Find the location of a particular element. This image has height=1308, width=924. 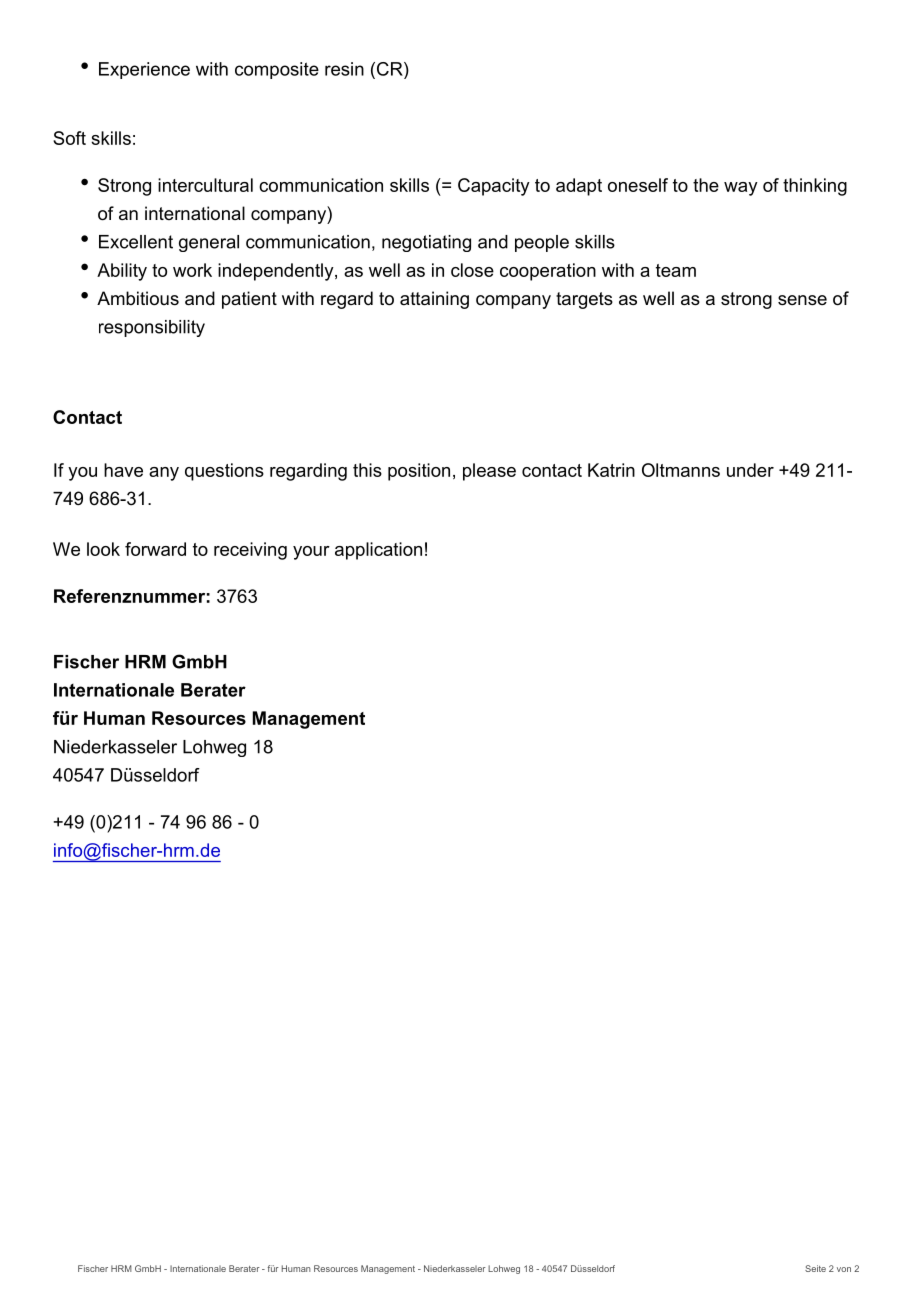

have is located at coordinates (123, 470).
